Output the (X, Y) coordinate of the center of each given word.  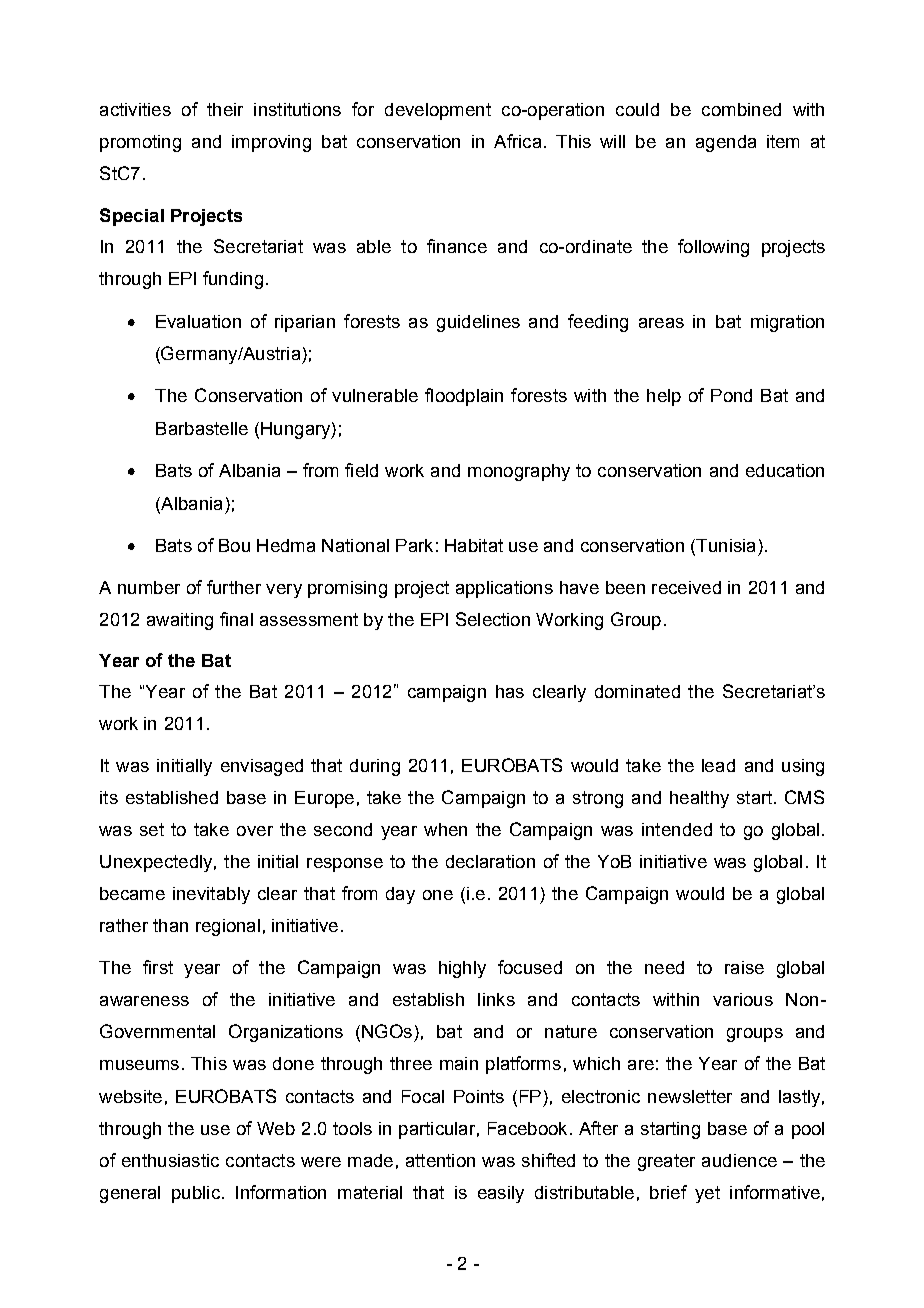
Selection (493, 619)
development (438, 111)
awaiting (180, 621)
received (686, 587)
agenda (726, 143)
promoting (140, 143)
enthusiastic (170, 1160)
